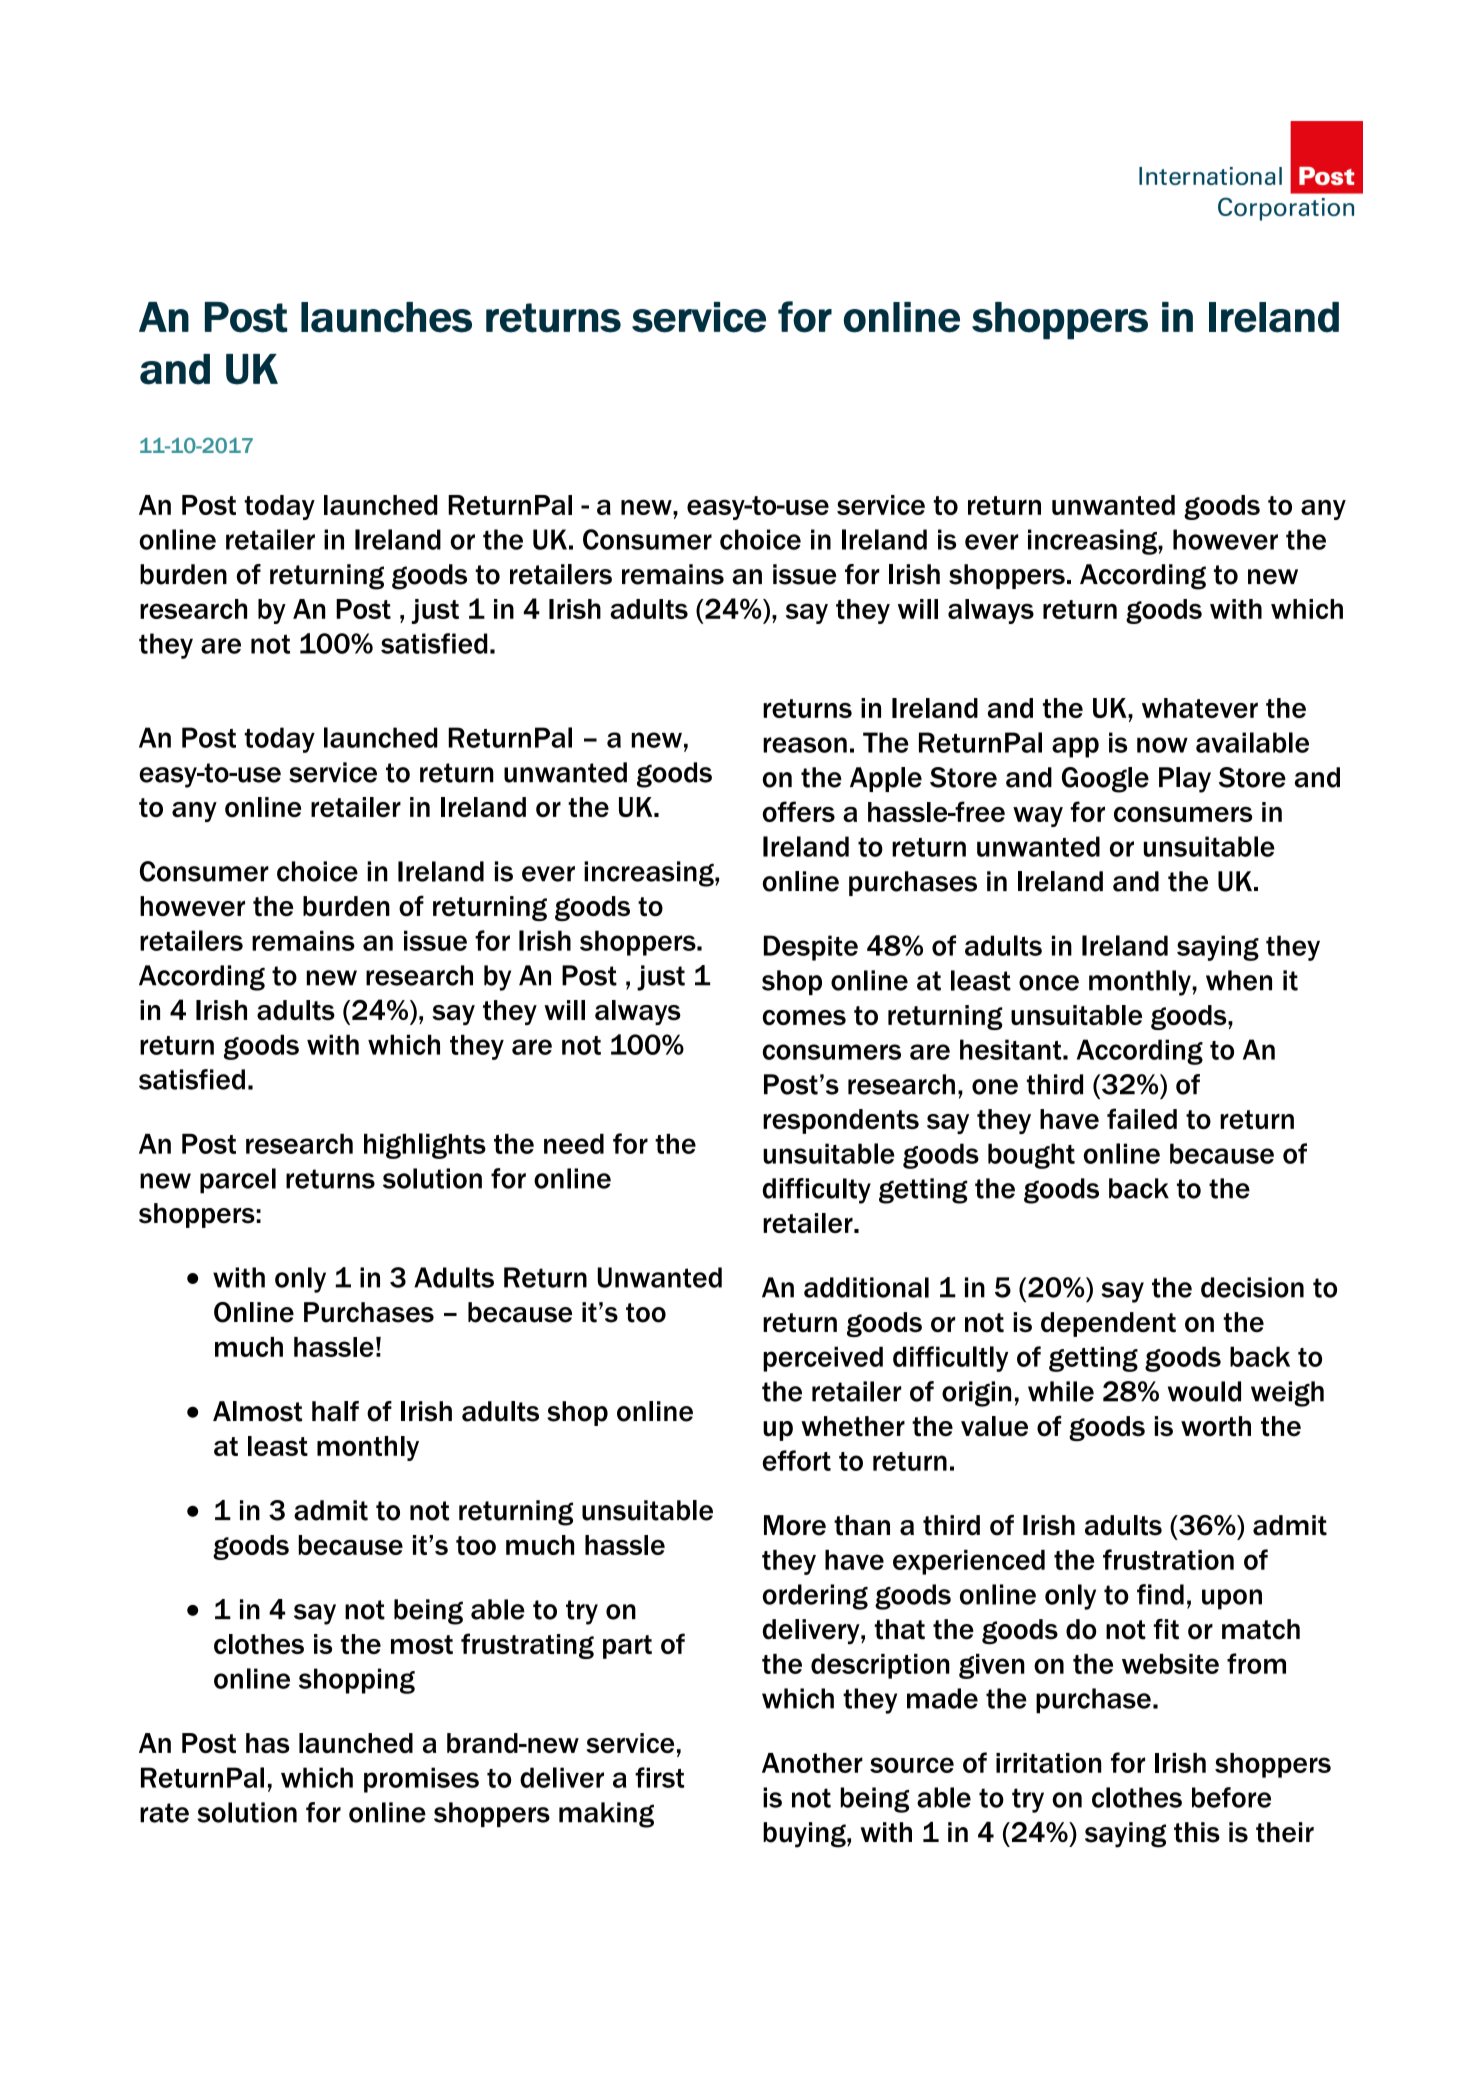  I want to click on launches, so click(386, 317).
